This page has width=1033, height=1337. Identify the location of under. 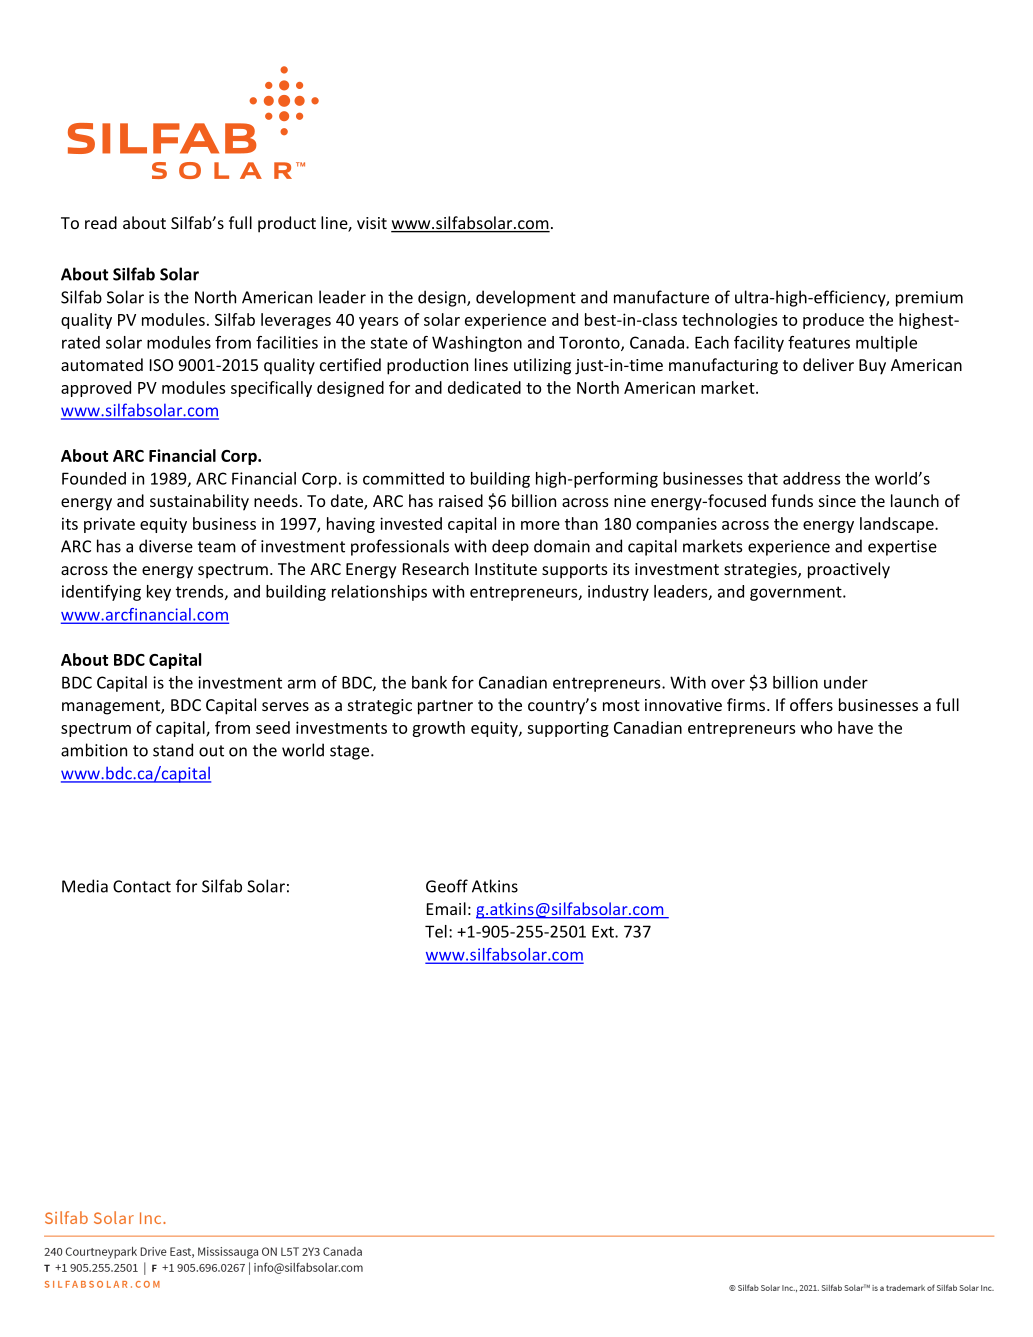
(846, 682).
